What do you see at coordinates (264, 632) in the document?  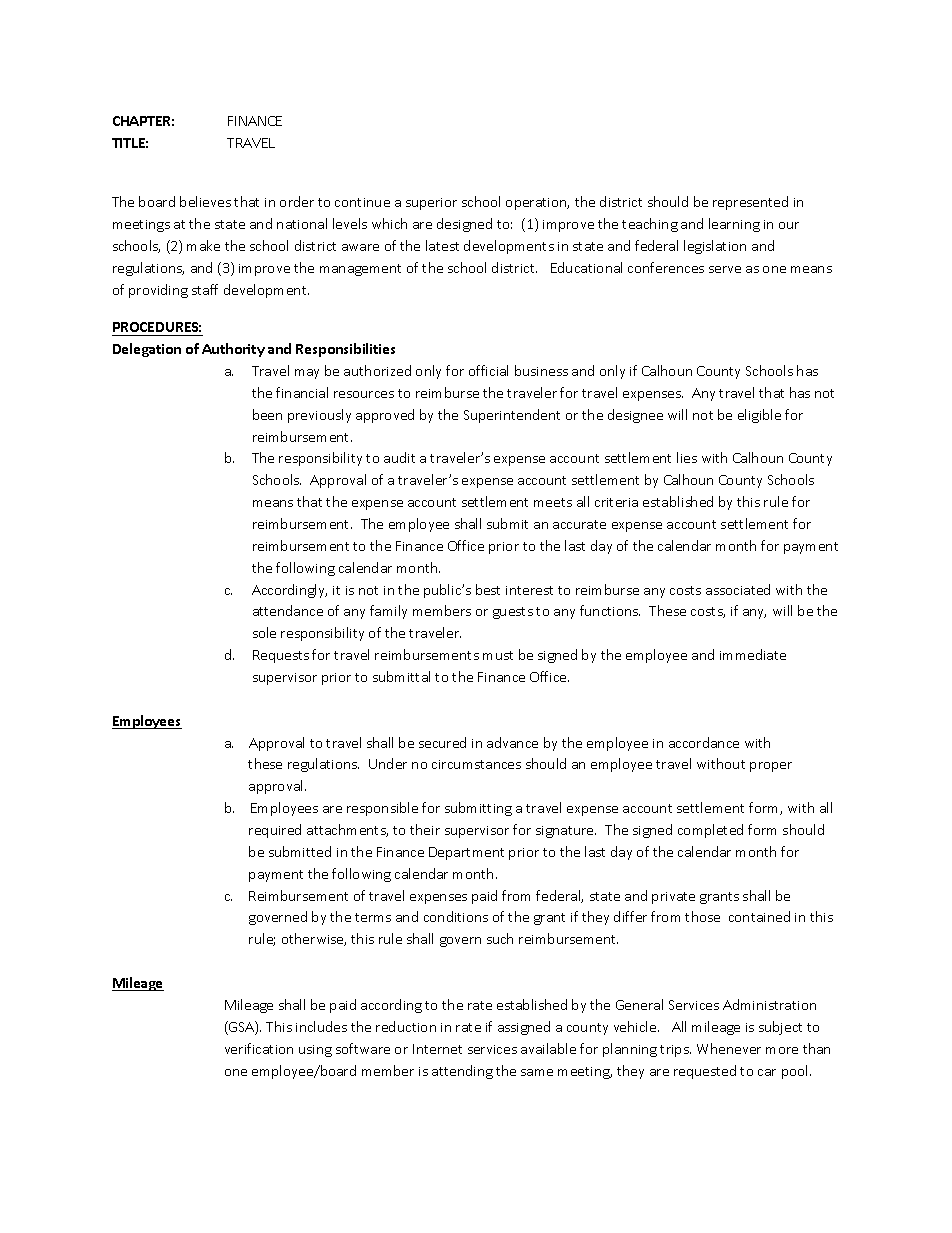 I see `sole` at bounding box center [264, 632].
